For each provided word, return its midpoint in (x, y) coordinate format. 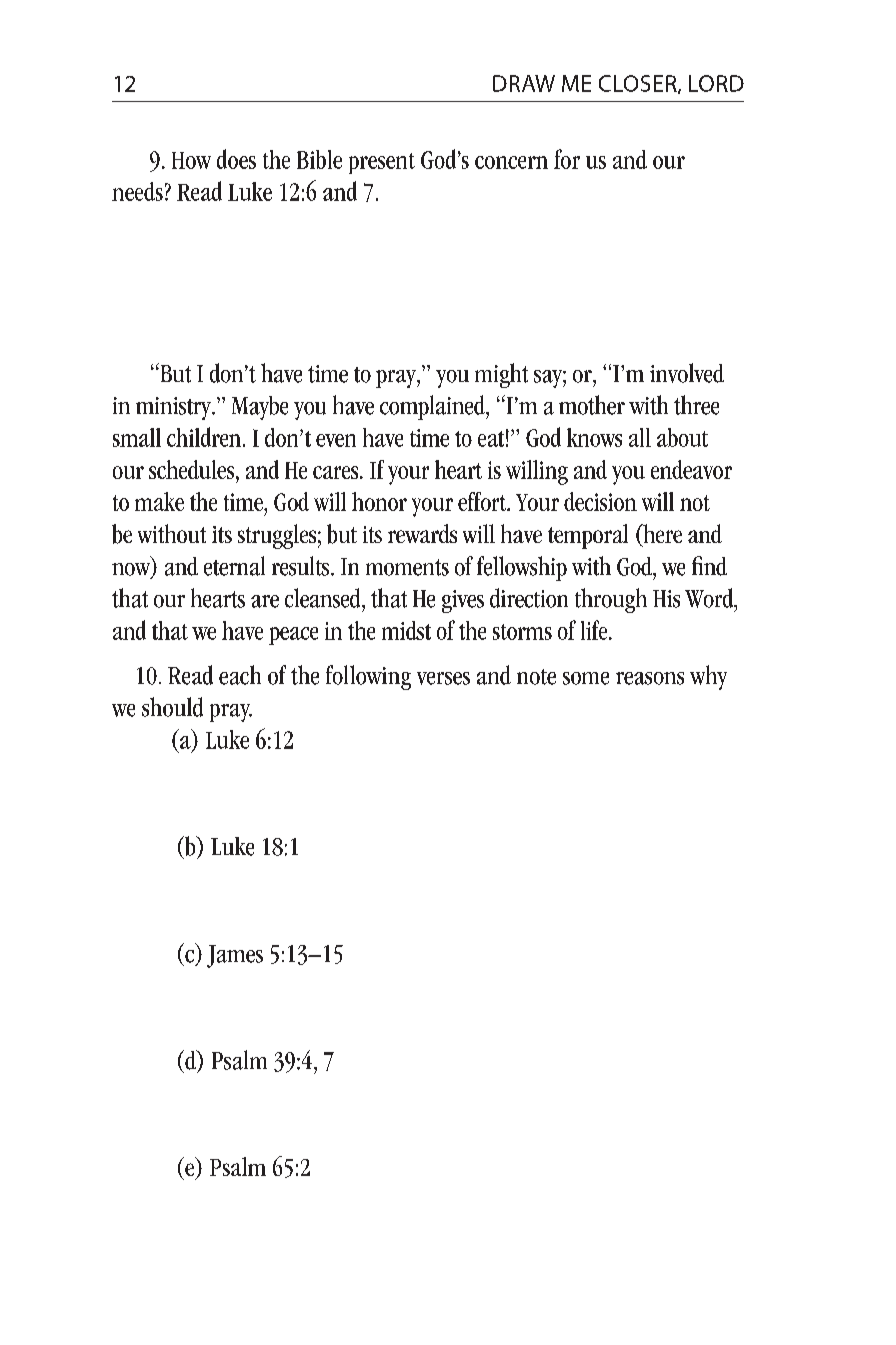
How (191, 160)
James (235, 956)
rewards (422, 533)
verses (443, 678)
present (382, 163)
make (159, 501)
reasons (650, 678)
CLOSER (639, 84)
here (661, 535)
